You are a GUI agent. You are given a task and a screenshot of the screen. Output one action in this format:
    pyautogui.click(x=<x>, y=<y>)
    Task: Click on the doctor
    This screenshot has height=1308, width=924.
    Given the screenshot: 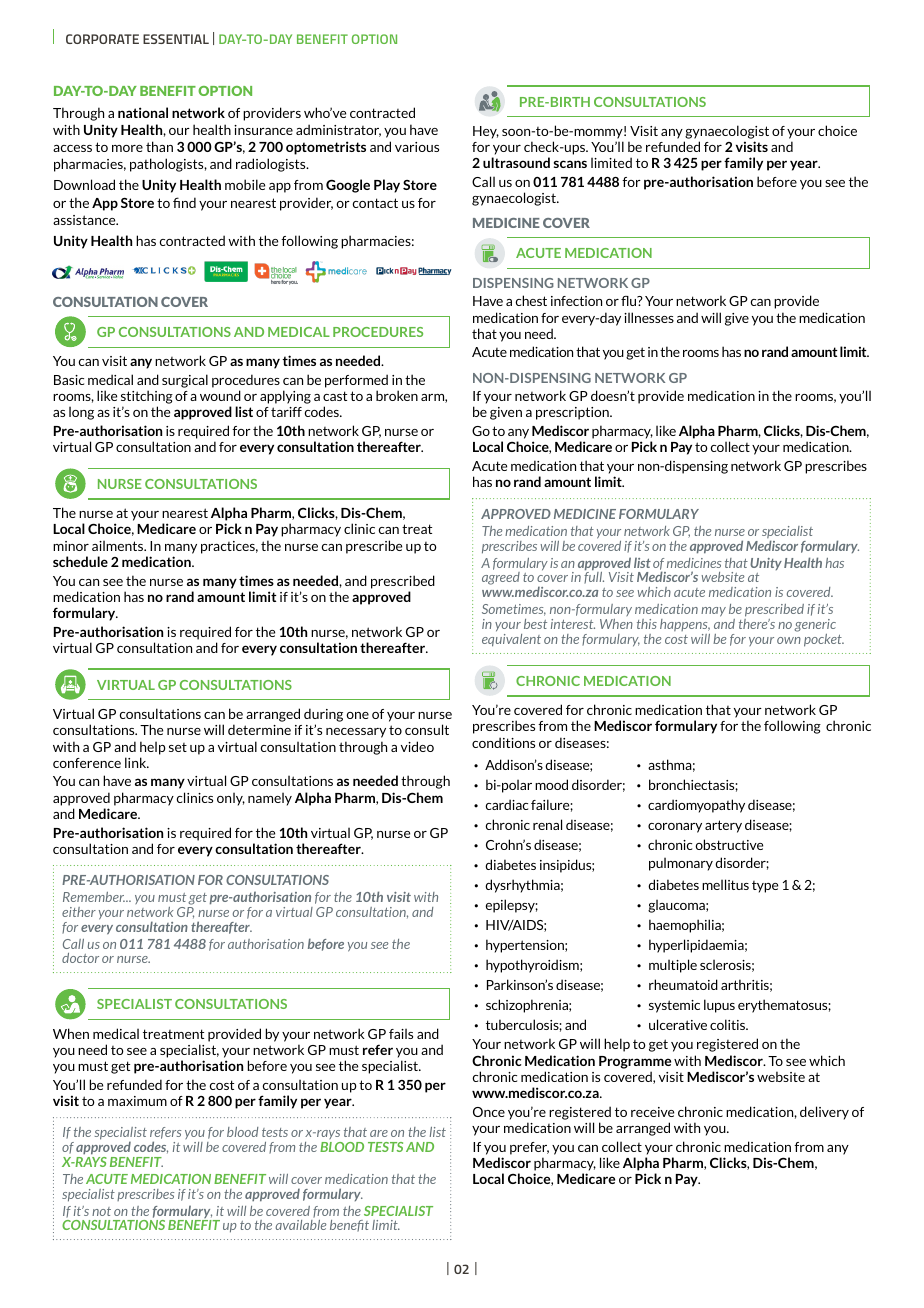 What is the action you would take?
    pyautogui.click(x=80, y=958)
